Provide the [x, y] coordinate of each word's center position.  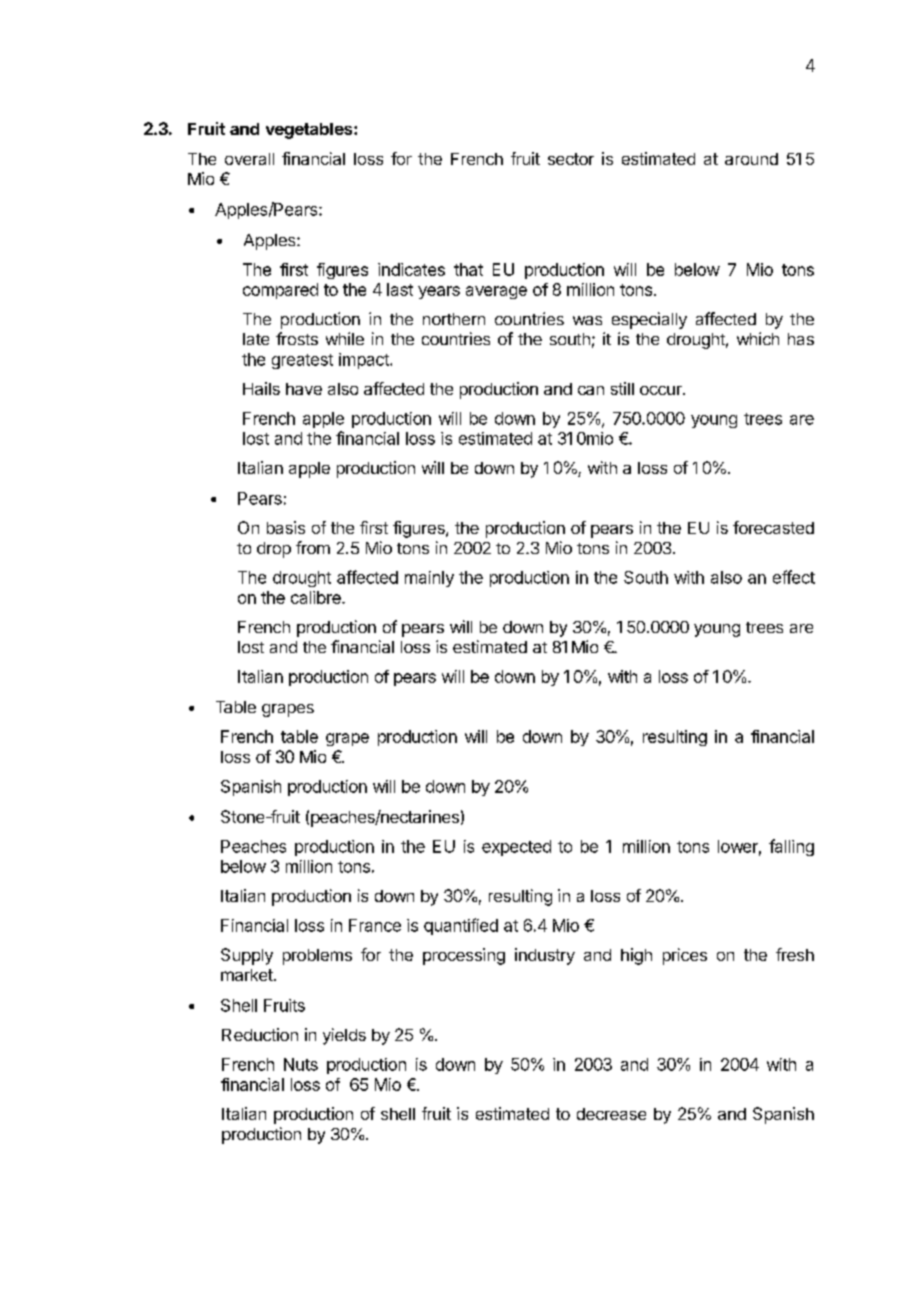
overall [249, 159]
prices [685, 956]
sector [571, 159]
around [751, 159]
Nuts [301, 1064]
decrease [611, 1114]
